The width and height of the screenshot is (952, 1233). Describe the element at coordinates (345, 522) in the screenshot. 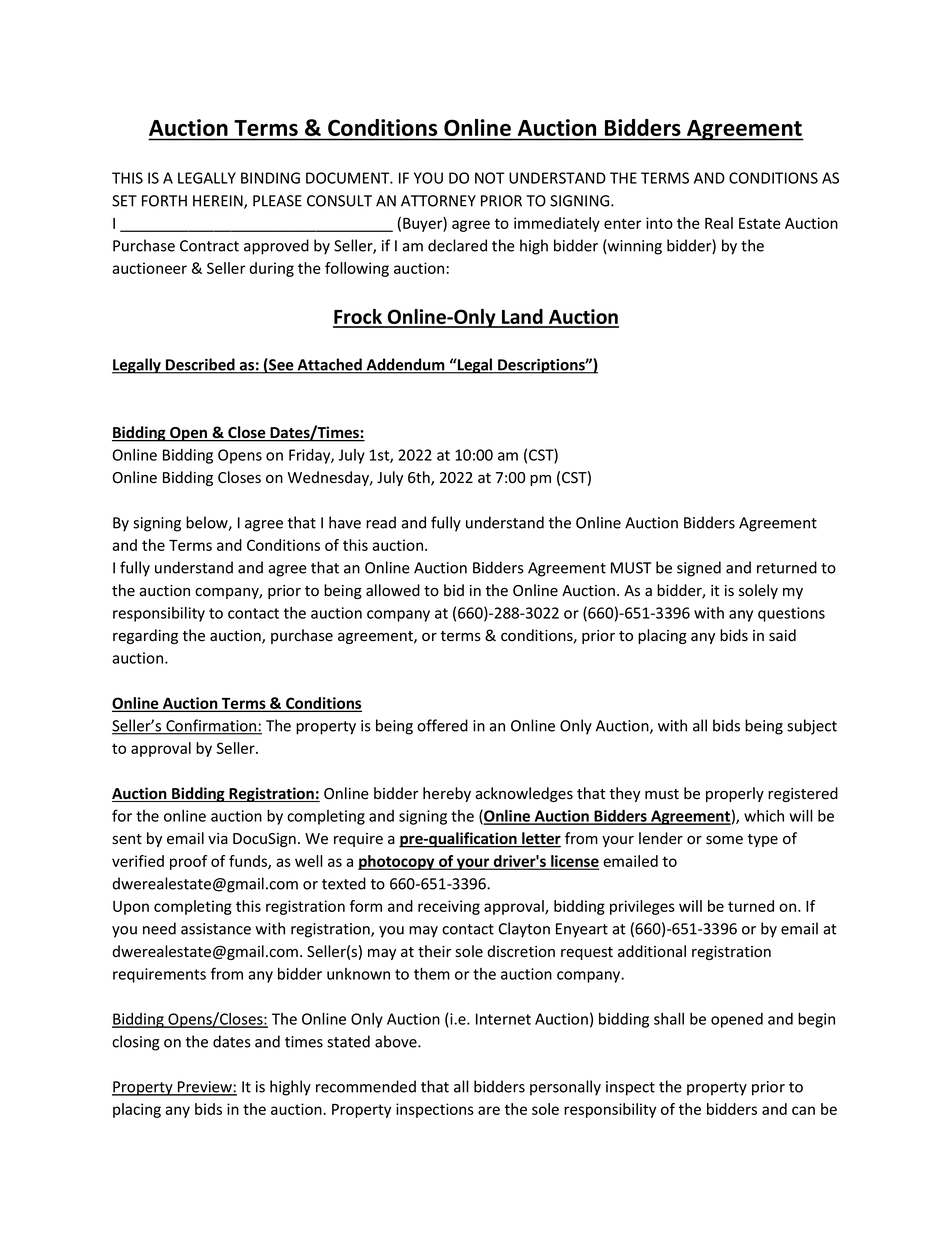

I see `have` at that location.
